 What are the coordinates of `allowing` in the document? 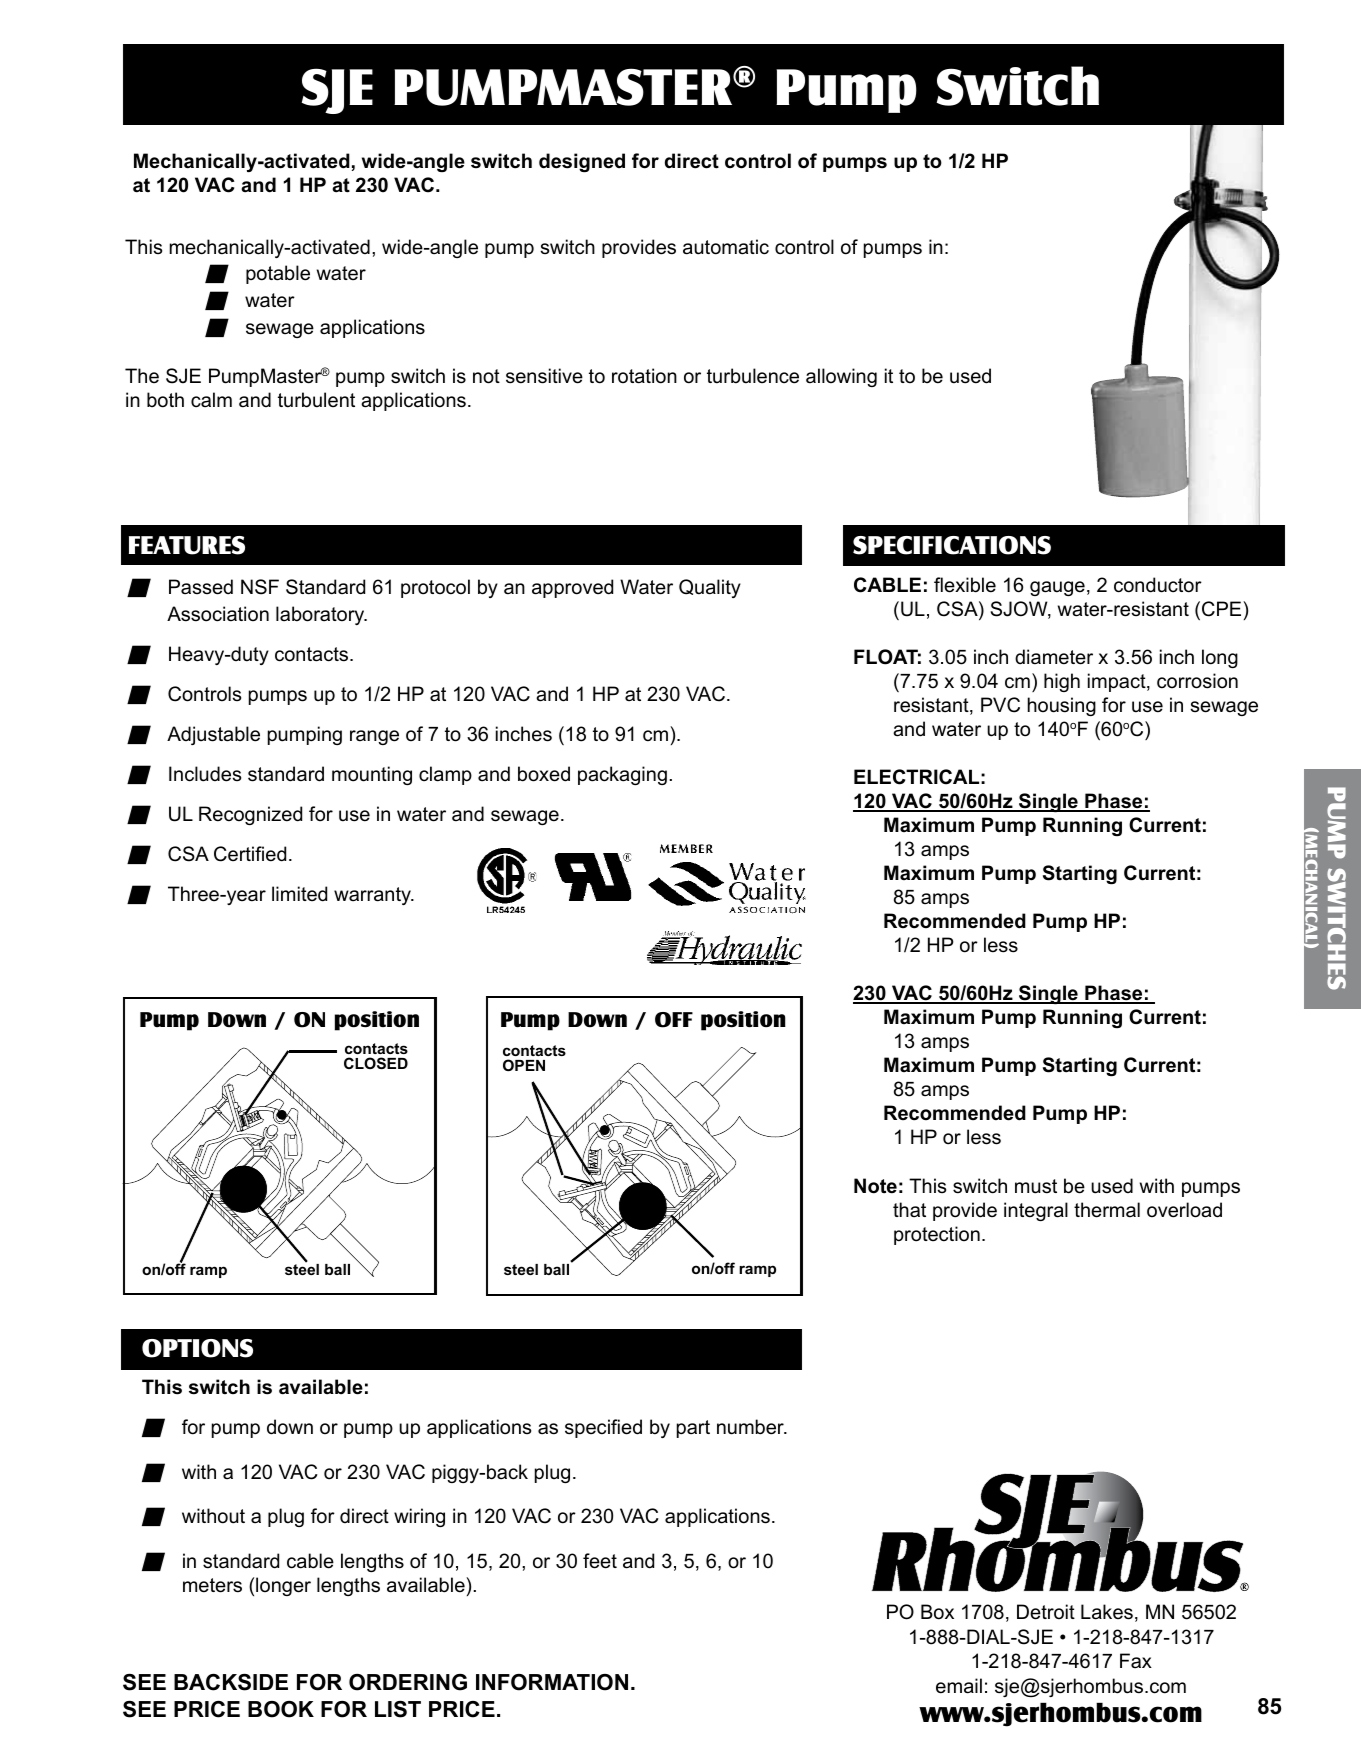 It's located at (841, 377).
